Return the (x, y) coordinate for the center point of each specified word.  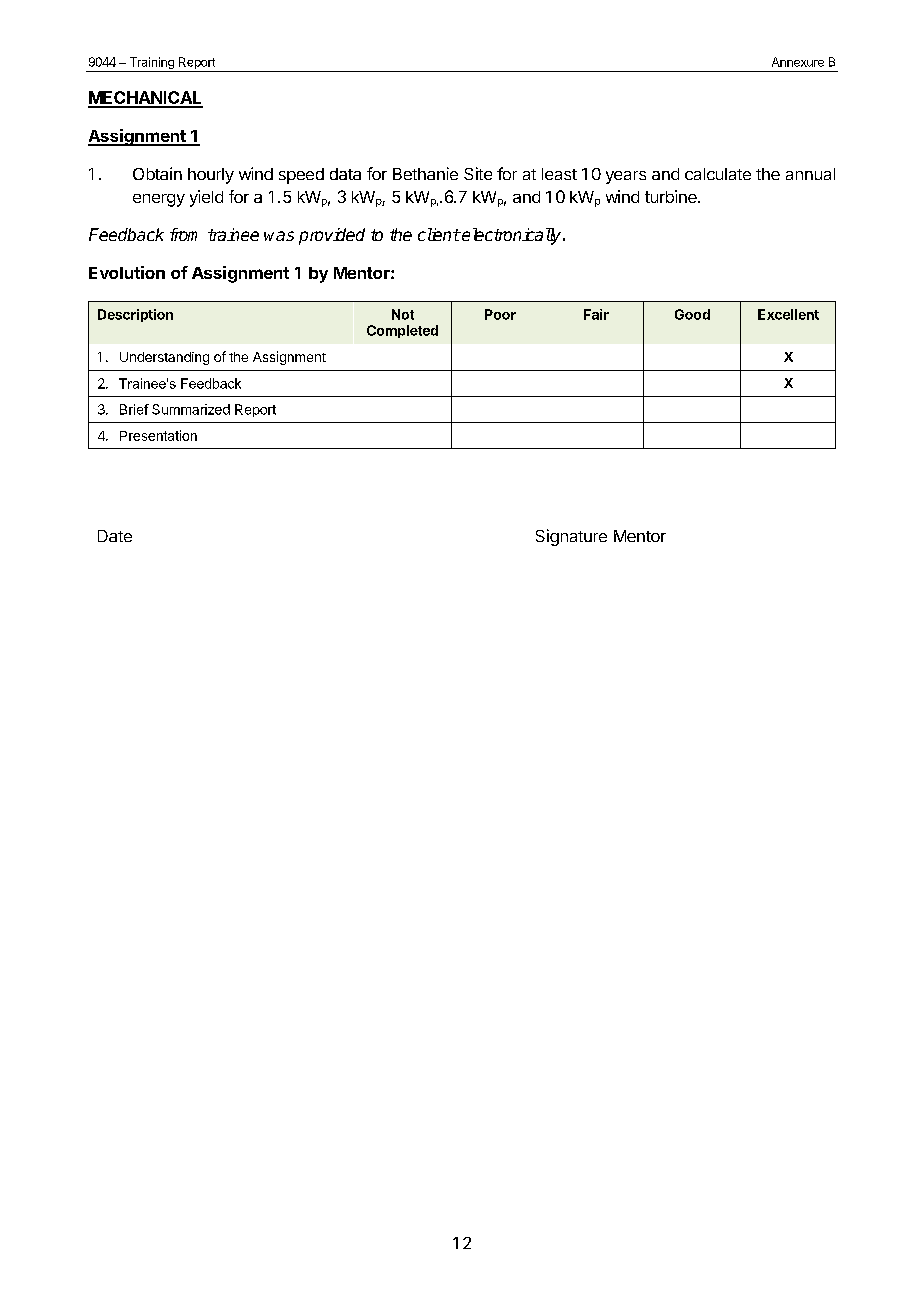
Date (115, 536)
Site (478, 173)
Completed (402, 331)
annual (810, 174)
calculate (718, 174)
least (559, 174)
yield (206, 198)
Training (151, 64)
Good (692, 314)
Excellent (788, 314)
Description (135, 315)
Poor (500, 314)
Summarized (191, 409)
